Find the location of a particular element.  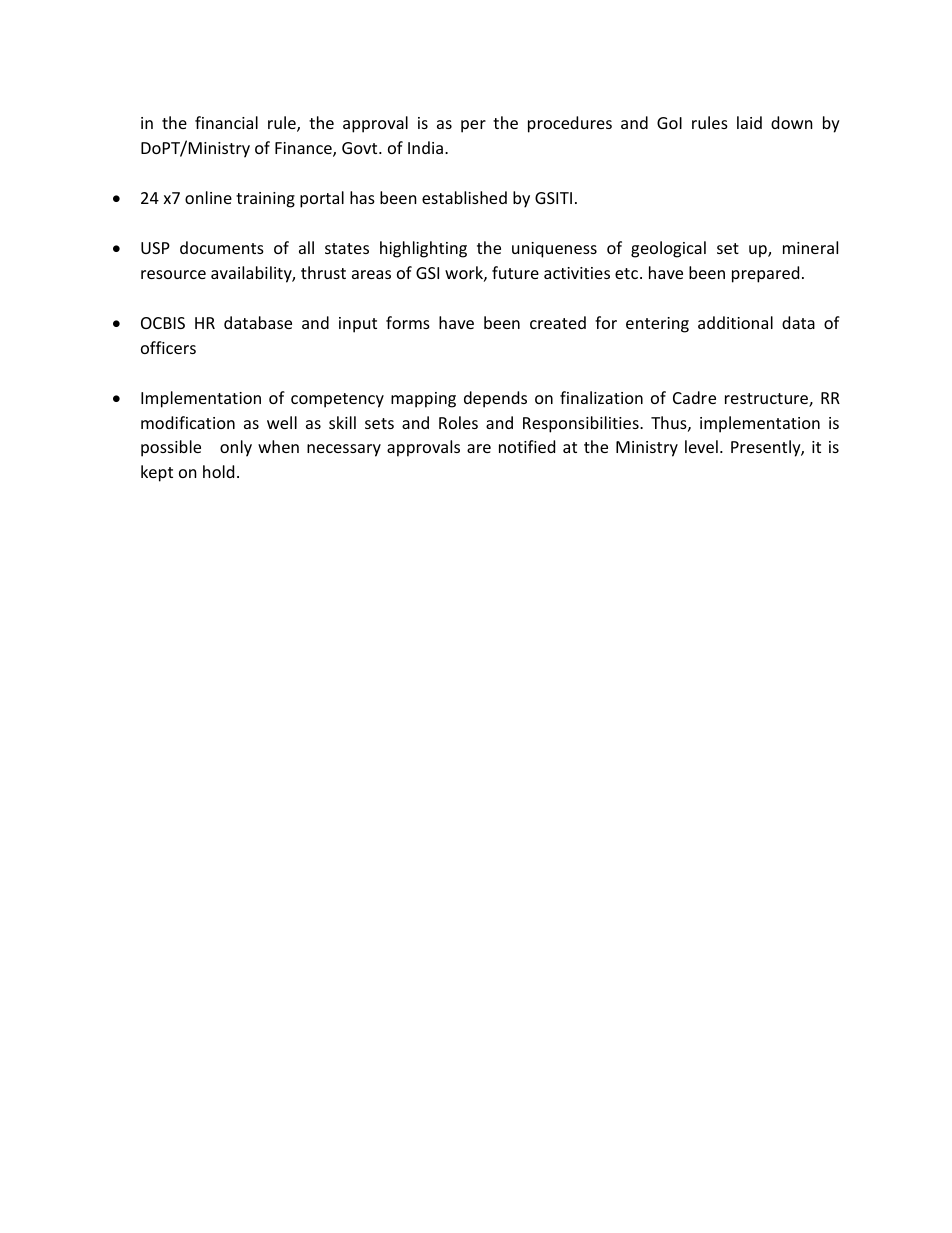

additional is located at coordinates (735, 322).
